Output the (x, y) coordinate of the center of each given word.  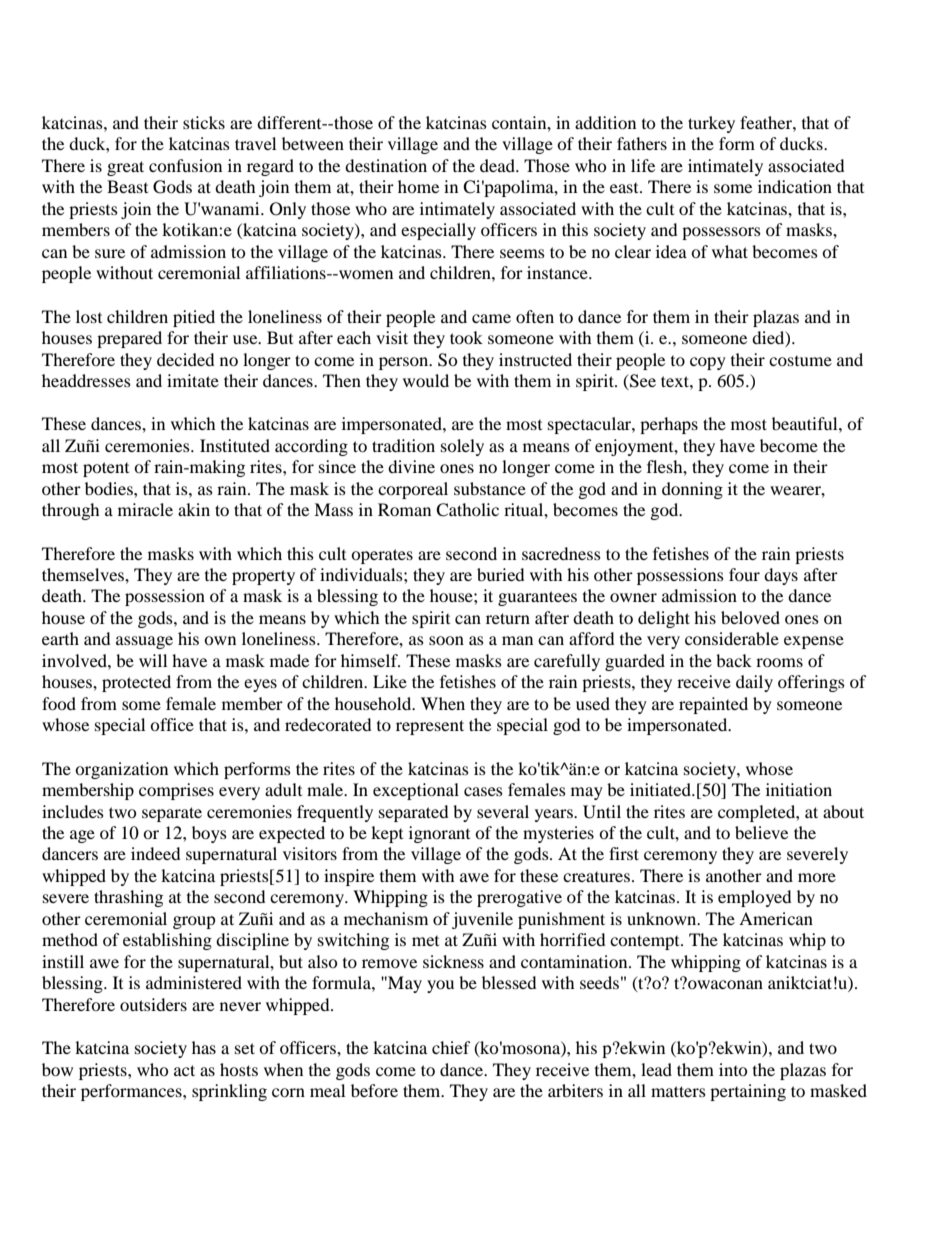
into (733, 1069)
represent (430, 727)
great (125, 168)
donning (692, 490)
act (184, 1070)
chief (451, 1047)
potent (106, 469)
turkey (711, 124)
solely (462, 447)
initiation (799, 789)
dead (498, 165)
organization (121, 770)
